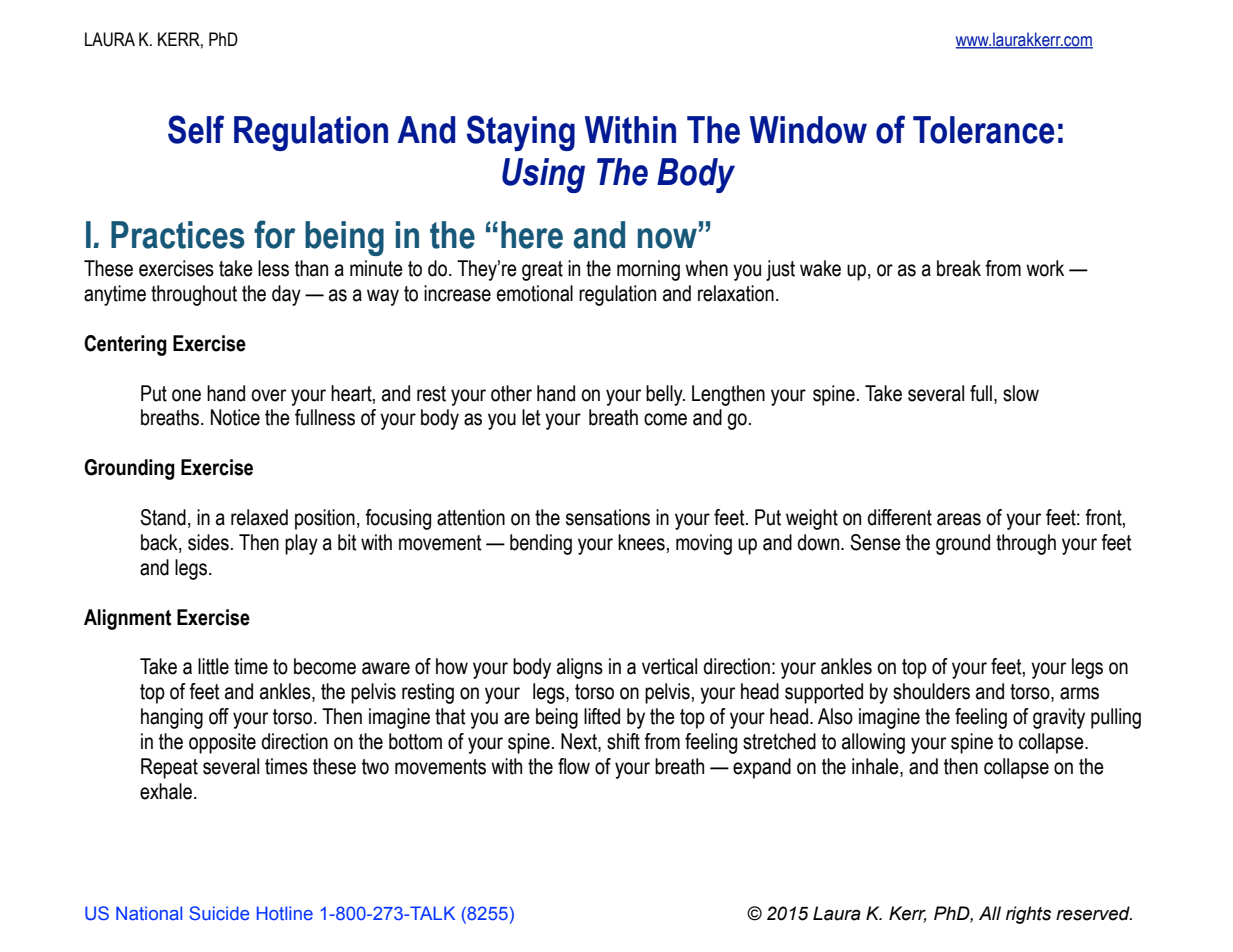 The width and height of the screenshot is (1233, 952). Describe the element at coordinates (521, 133) in the screenshot. I see `Staying` at that location.
